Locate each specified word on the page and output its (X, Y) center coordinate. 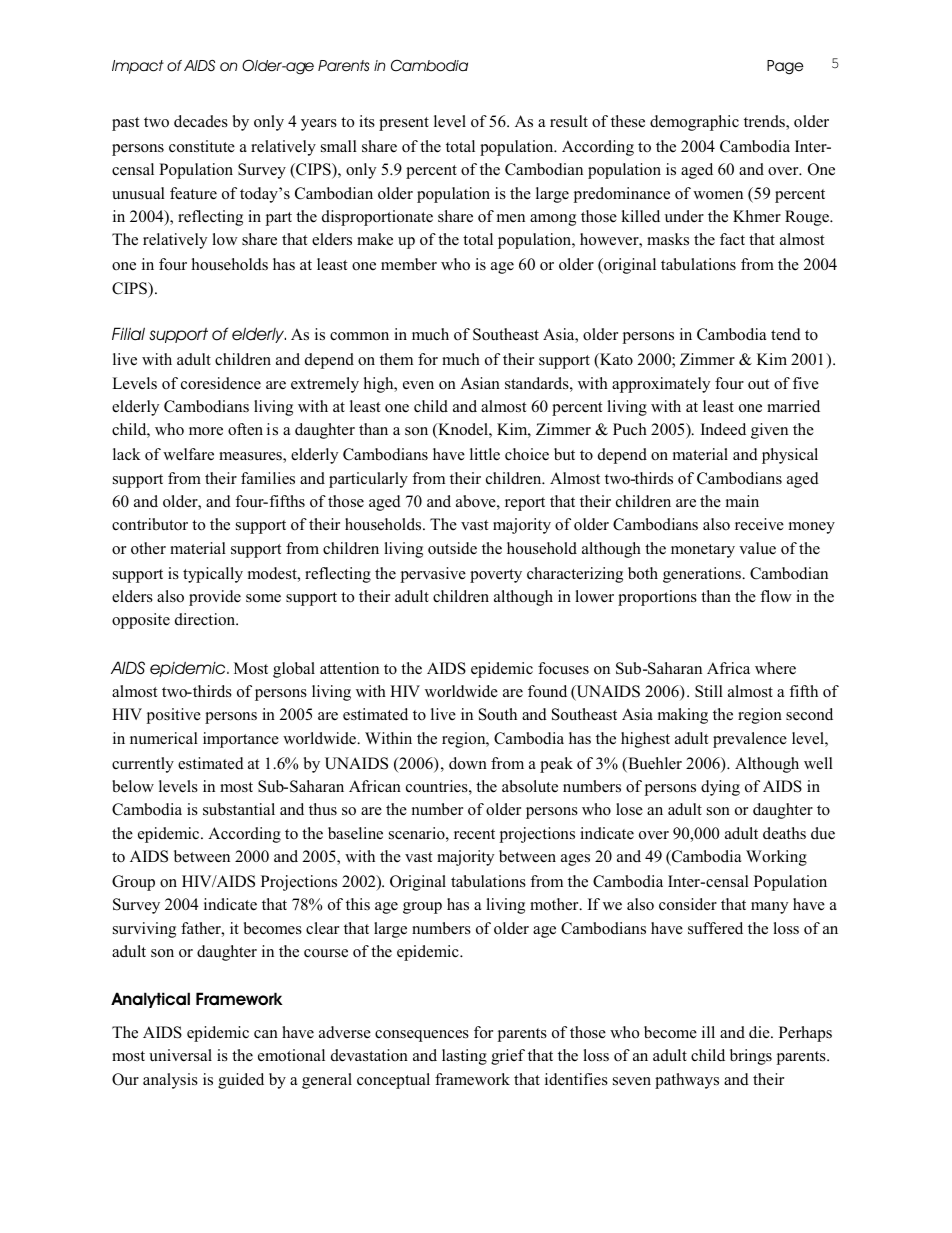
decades (201, 121)
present (404, 124)
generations (703, 575)
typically (213, 575)
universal (180, 1055)
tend (786, 334)
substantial (239, 809)
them (396, 359)
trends (765, 122)
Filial (128, 333)
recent (474, 834)
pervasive (433, 575)
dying (720, 788)
